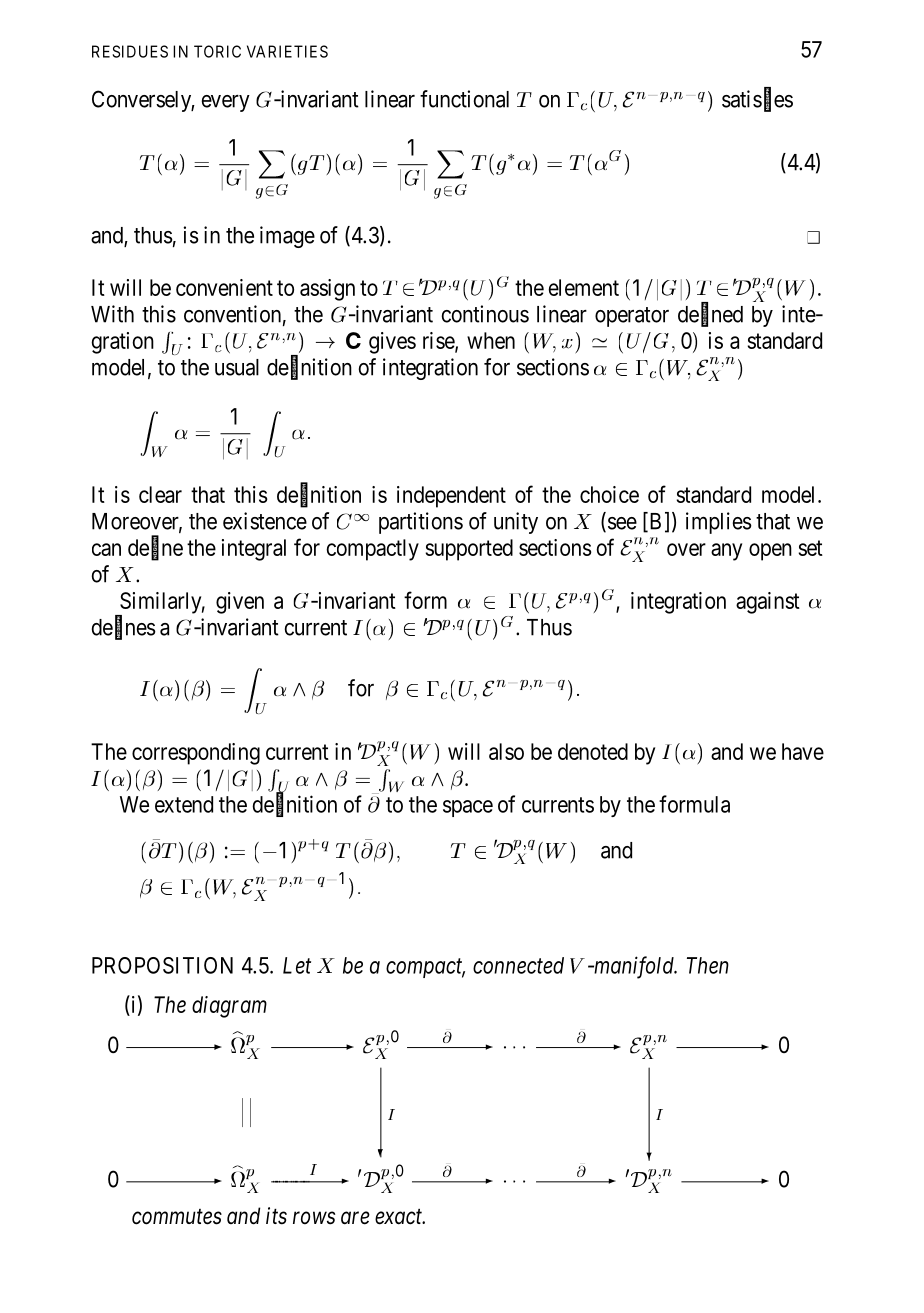 This page has width=924, height=1313. Describe the element at coordinates (469, 550) in the page. I see `supported` at that location.
